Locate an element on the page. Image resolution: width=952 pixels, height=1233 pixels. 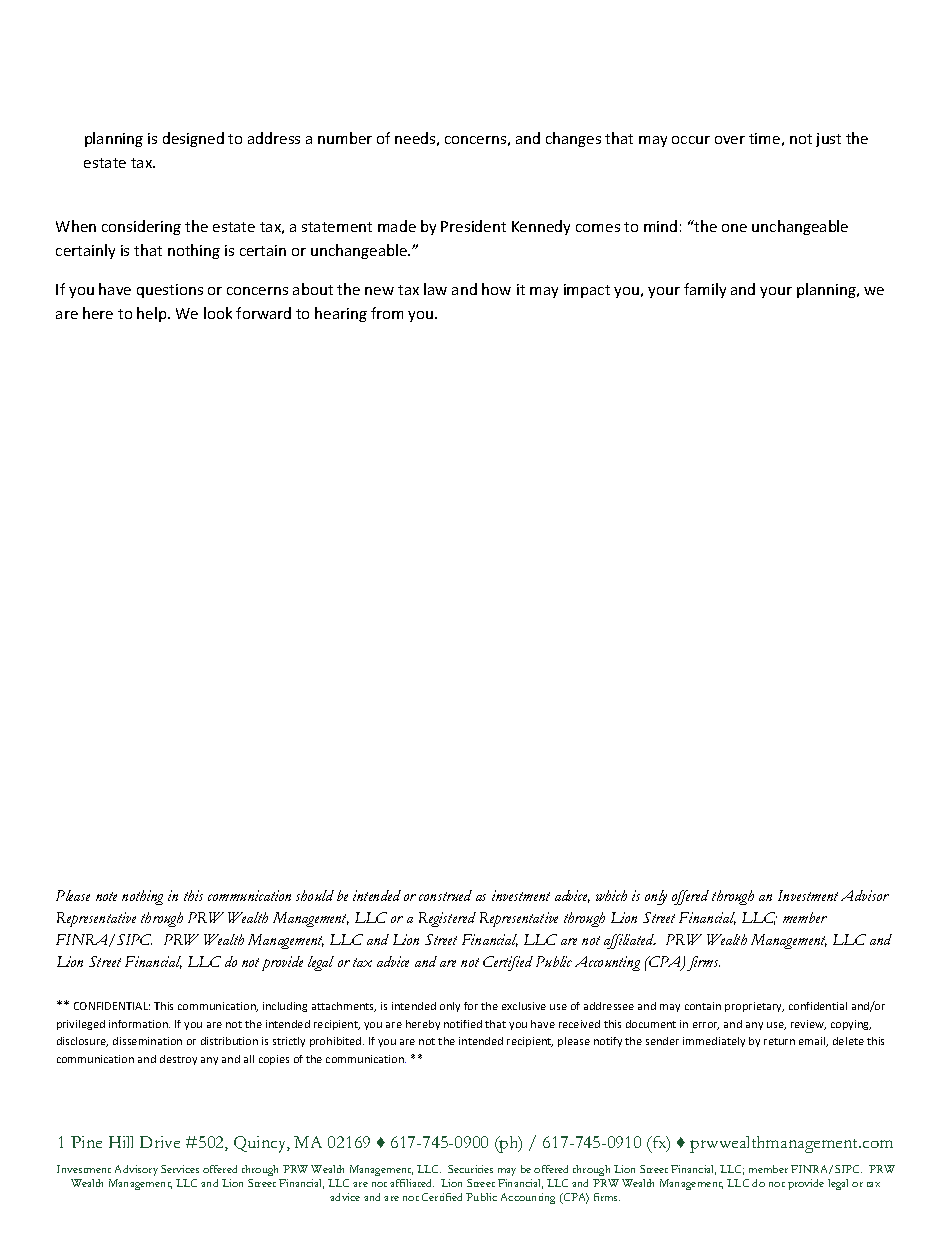
which is located at coordinates (611, 895).
